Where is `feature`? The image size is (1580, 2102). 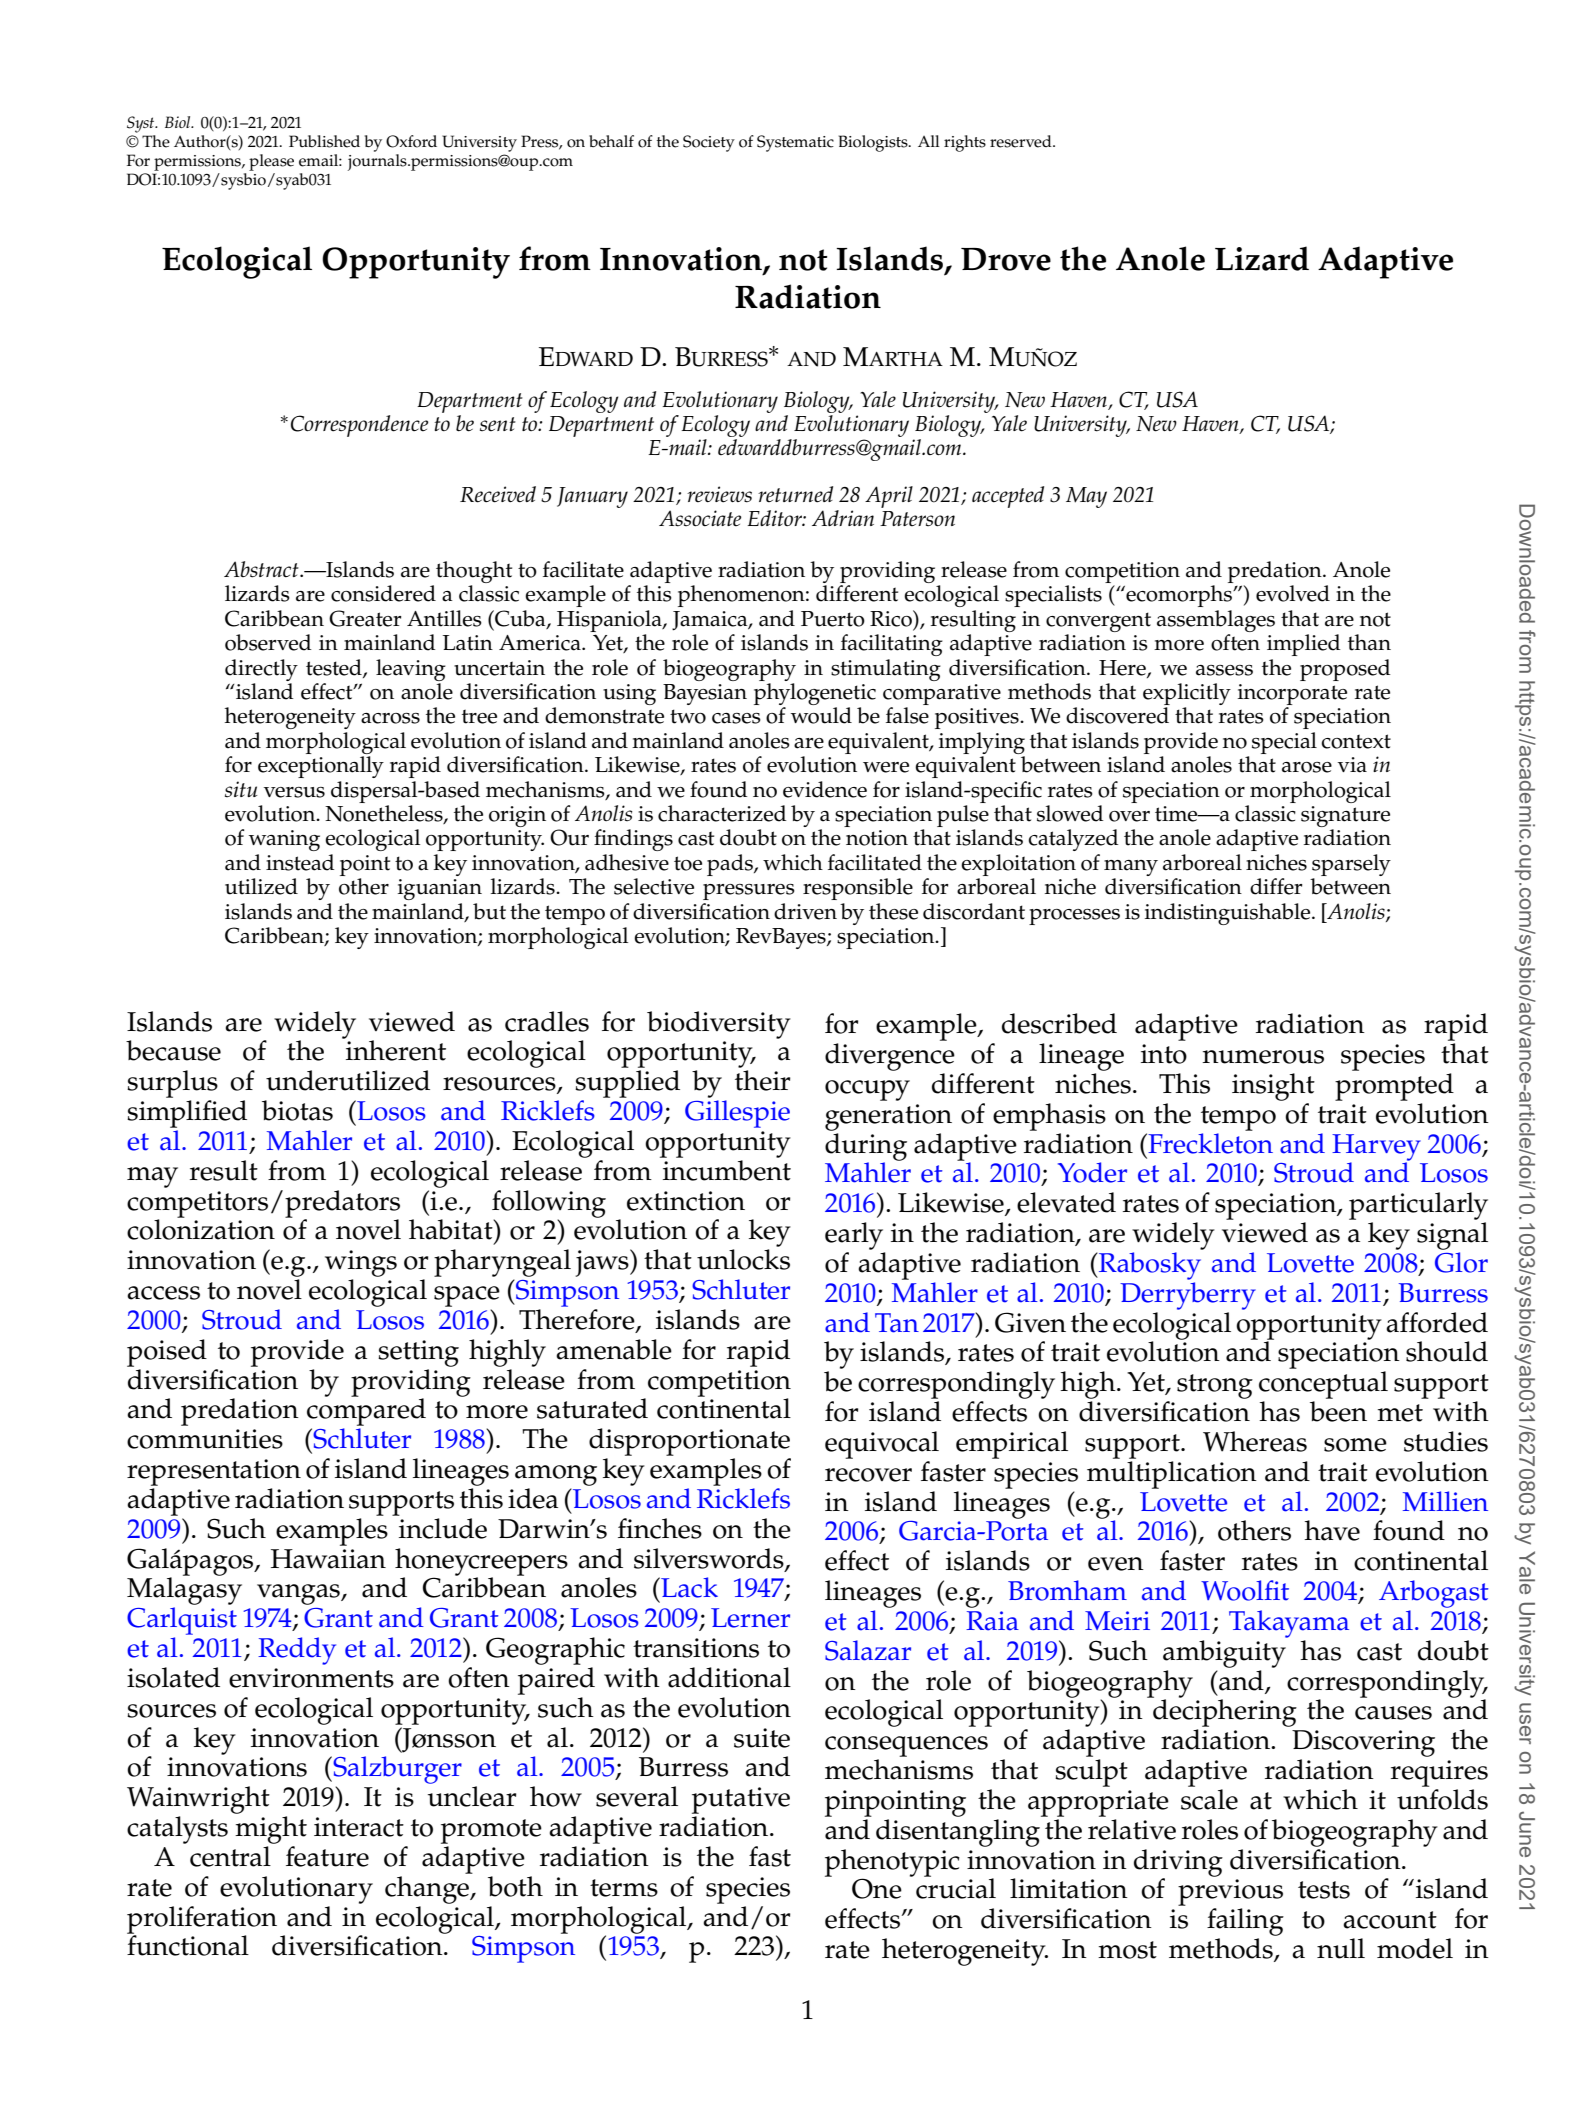
feature is located at coordinates (327, 1856).
